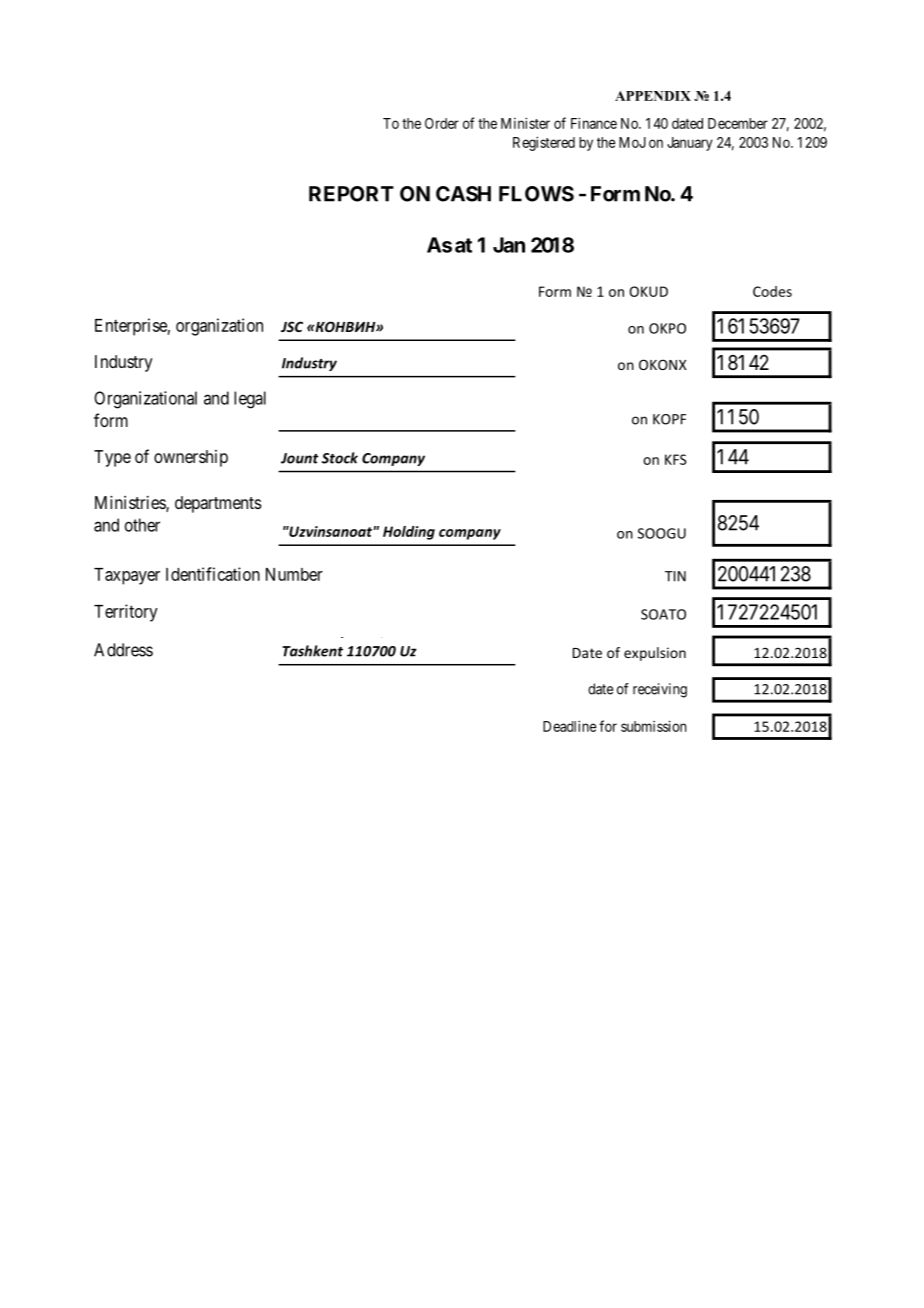 The image size is (924, 1308). Describe the element at coordinates (250, 400) in the document. I see `legal` at that location.
